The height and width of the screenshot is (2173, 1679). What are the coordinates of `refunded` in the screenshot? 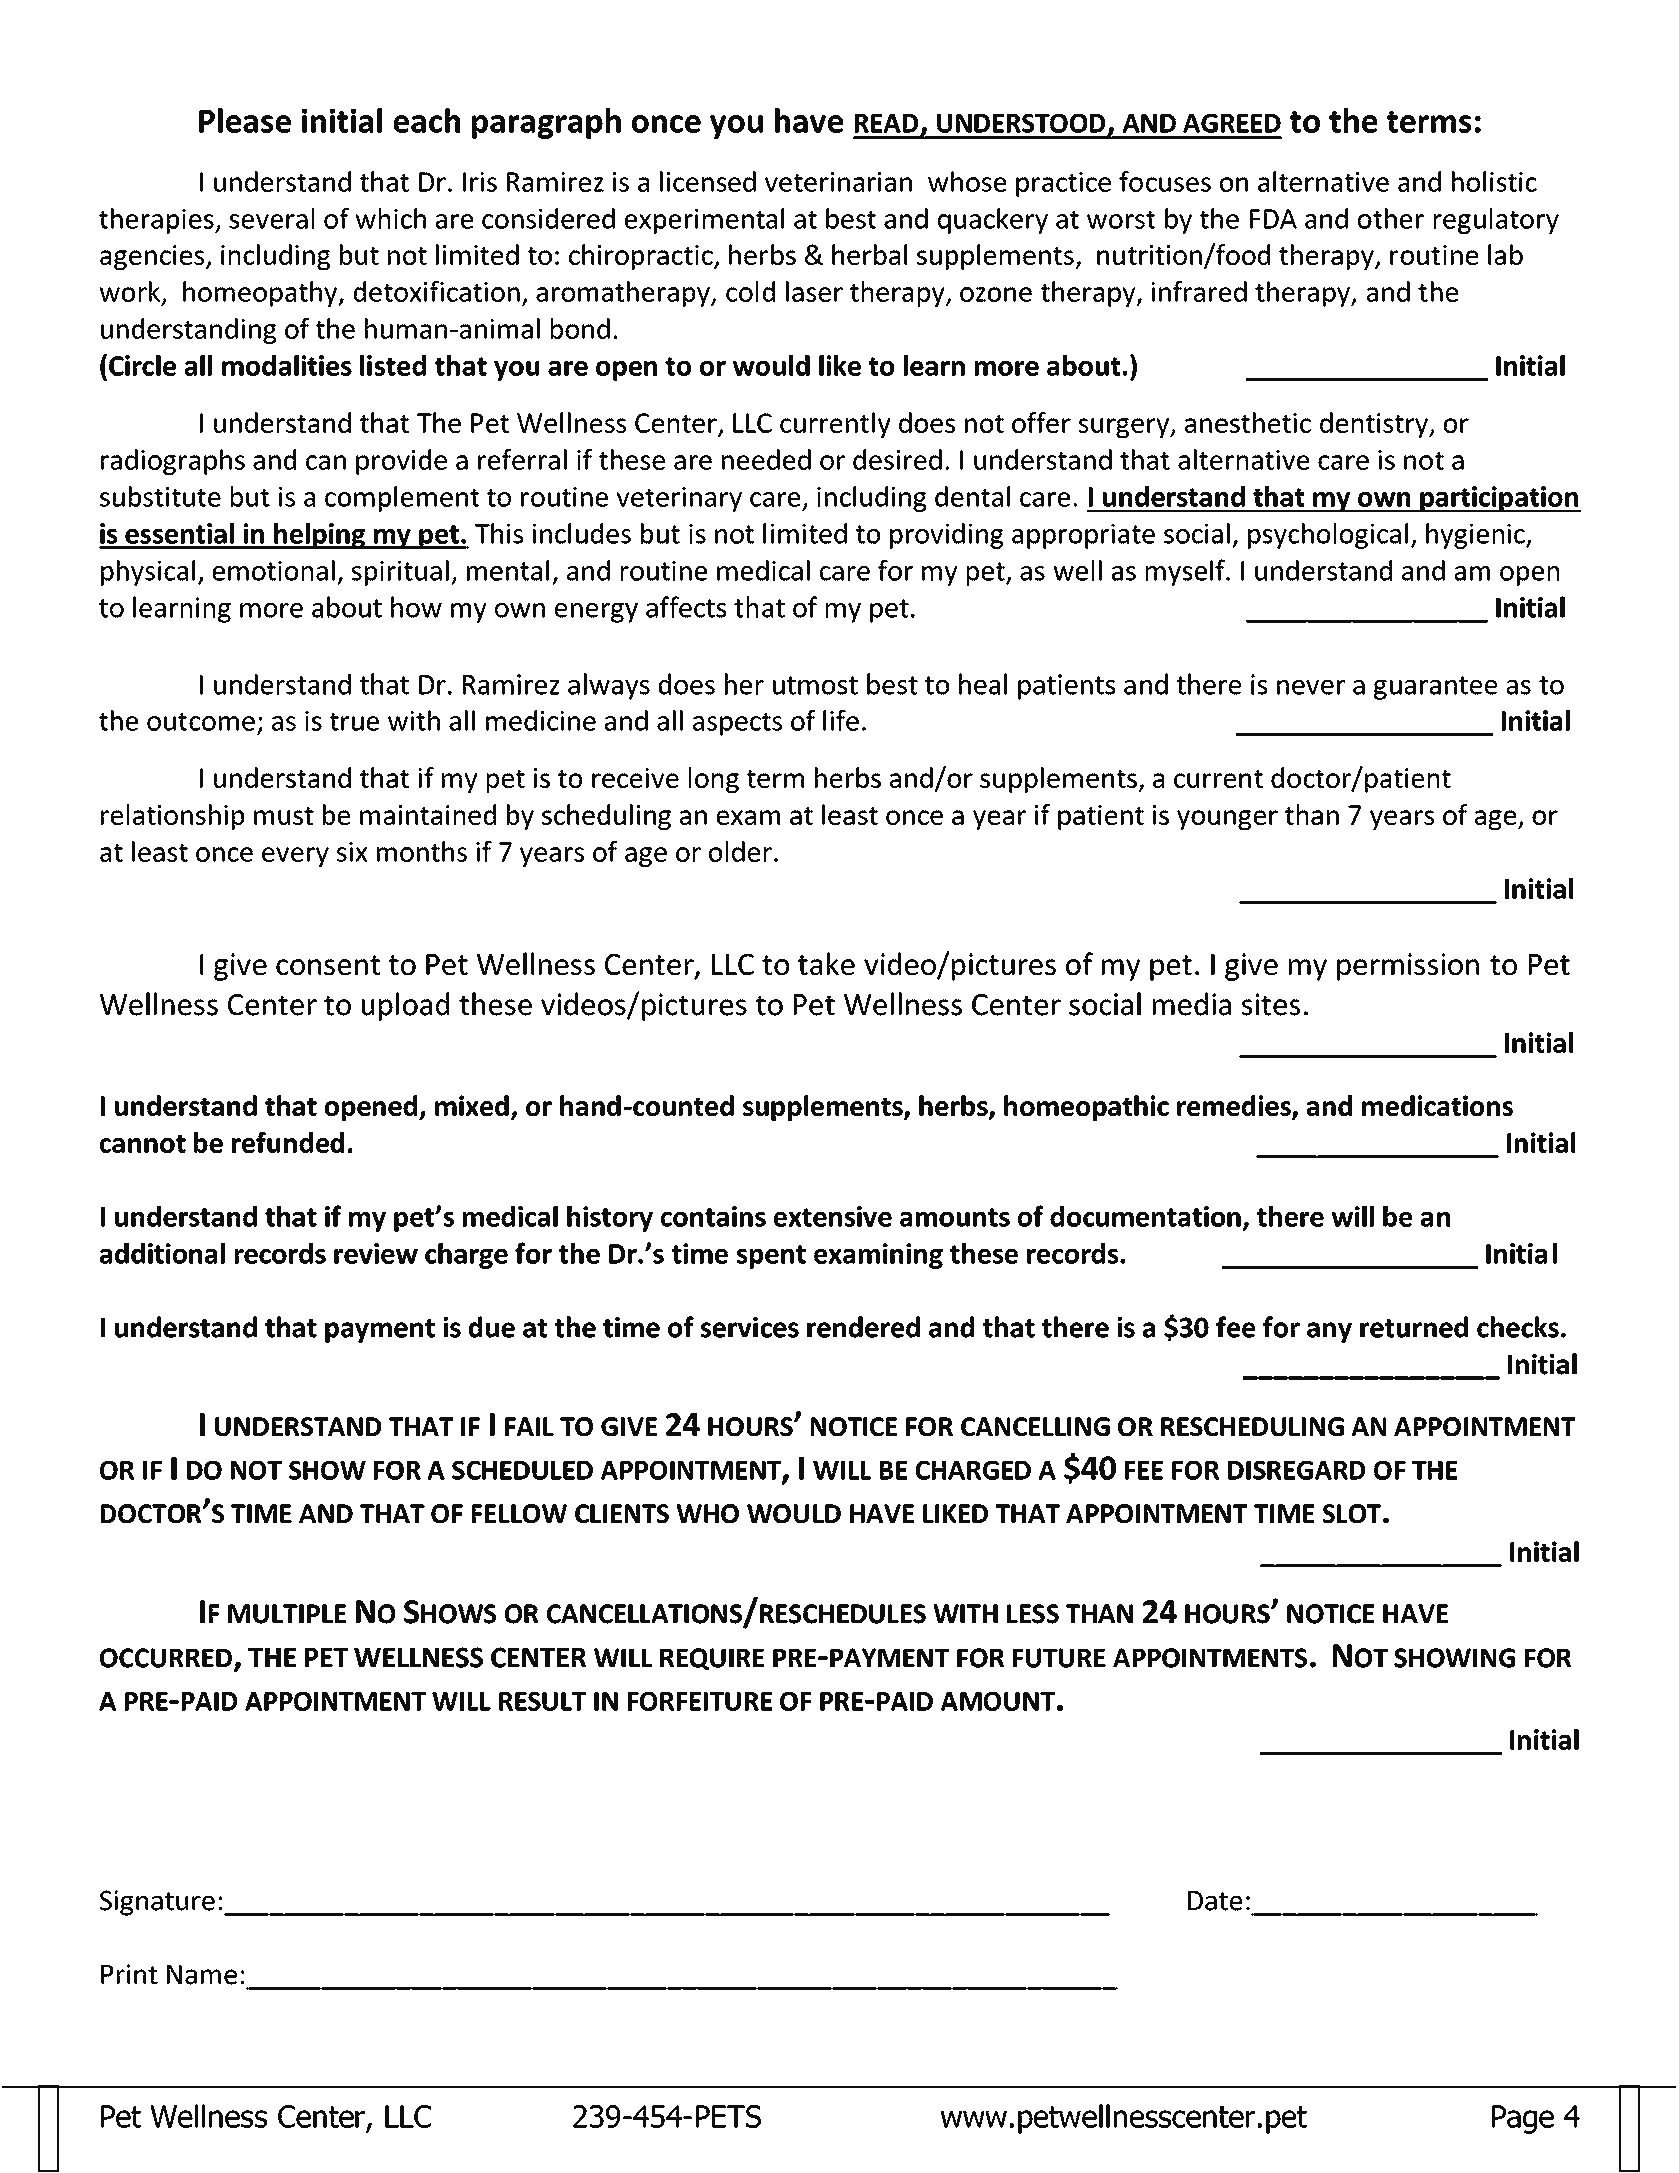 It's located at (288, 1142).
